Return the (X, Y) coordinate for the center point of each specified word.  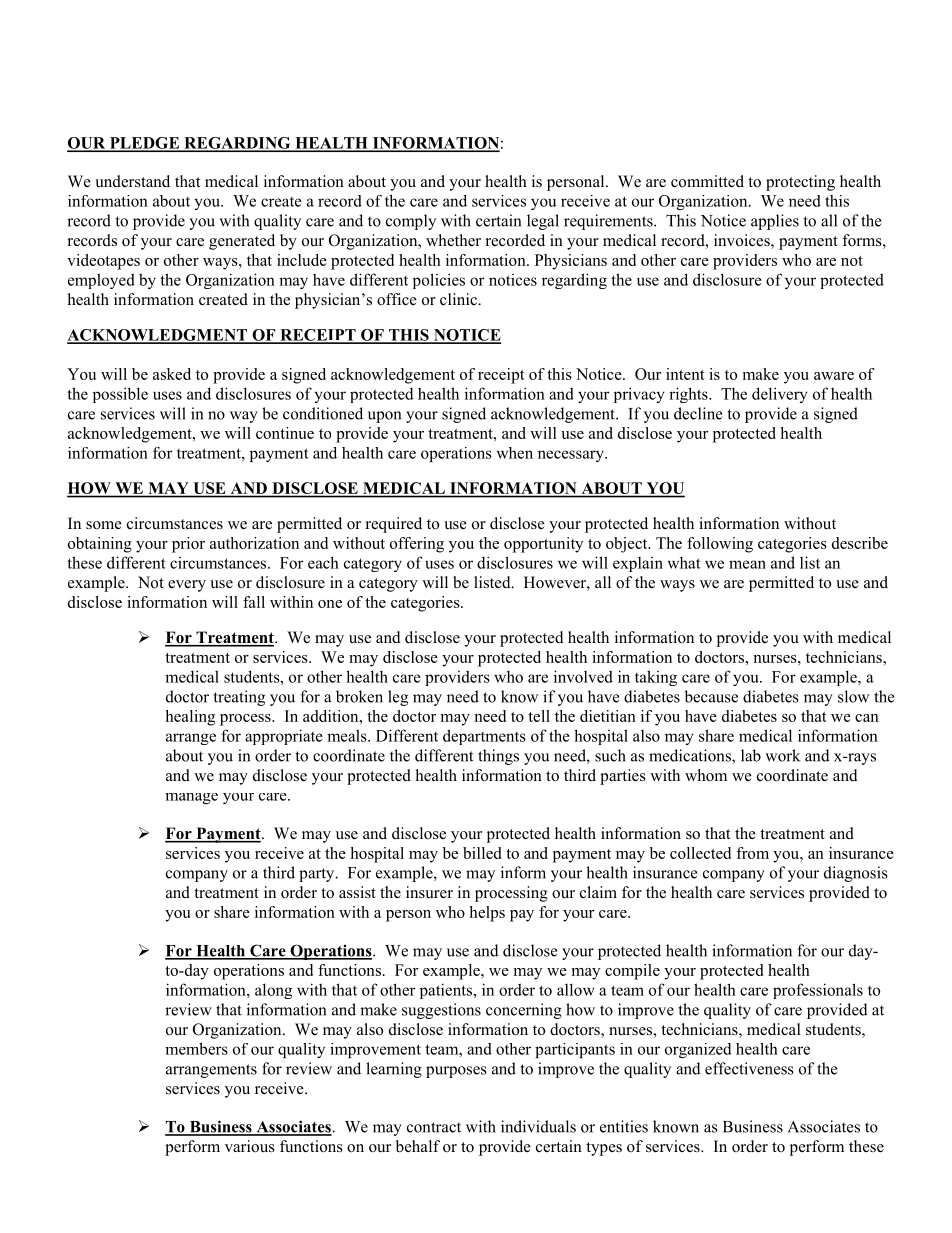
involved (583, 676)
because (711, 696)
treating (239, 698)
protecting (800, 183)
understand (132, 181)
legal (543, 222)
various (250, 1146)
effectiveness (749, 1068)
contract (434, 1127)
